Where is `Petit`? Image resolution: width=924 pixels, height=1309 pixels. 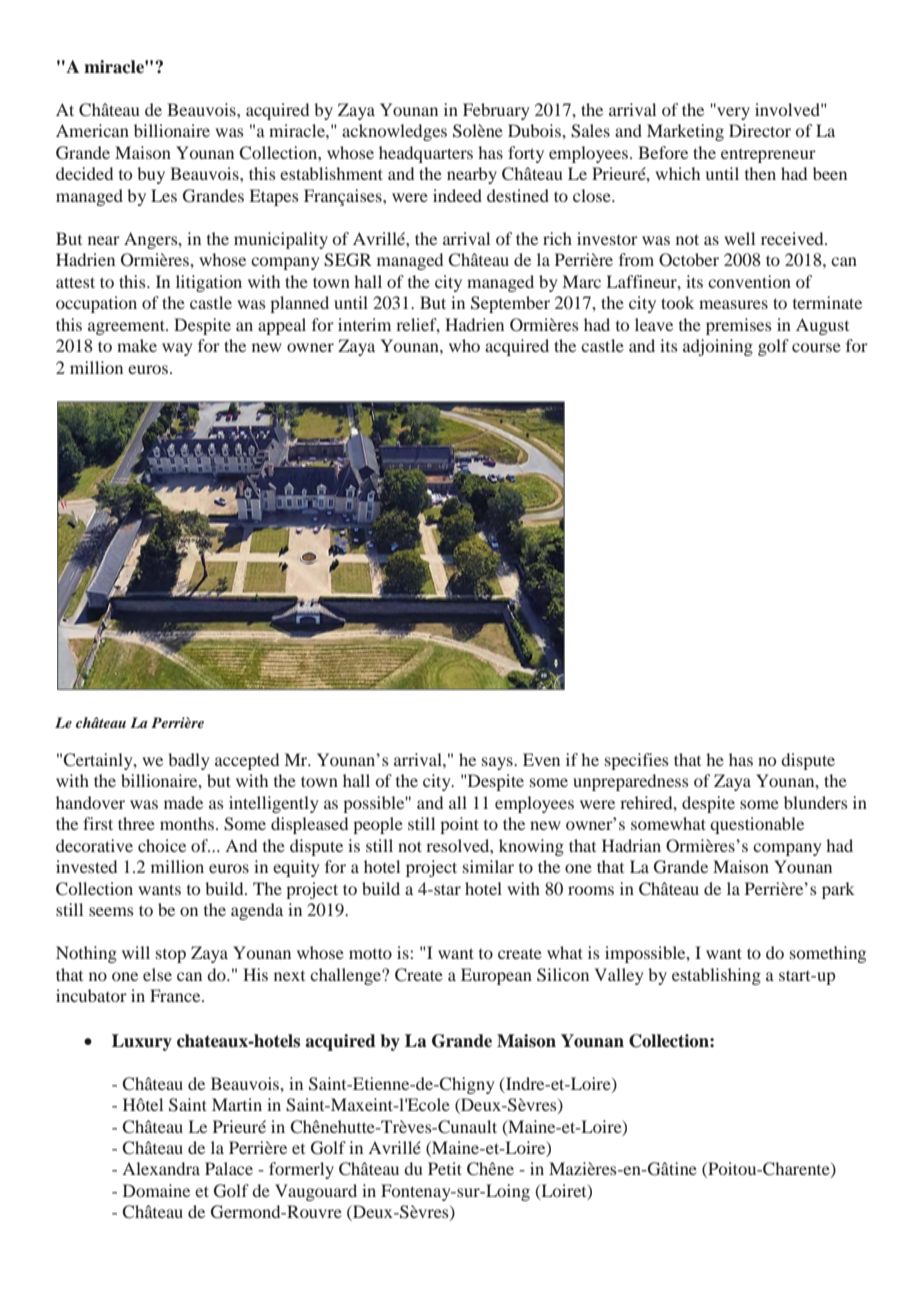
Petit is located at coordinates (445, 1168).
